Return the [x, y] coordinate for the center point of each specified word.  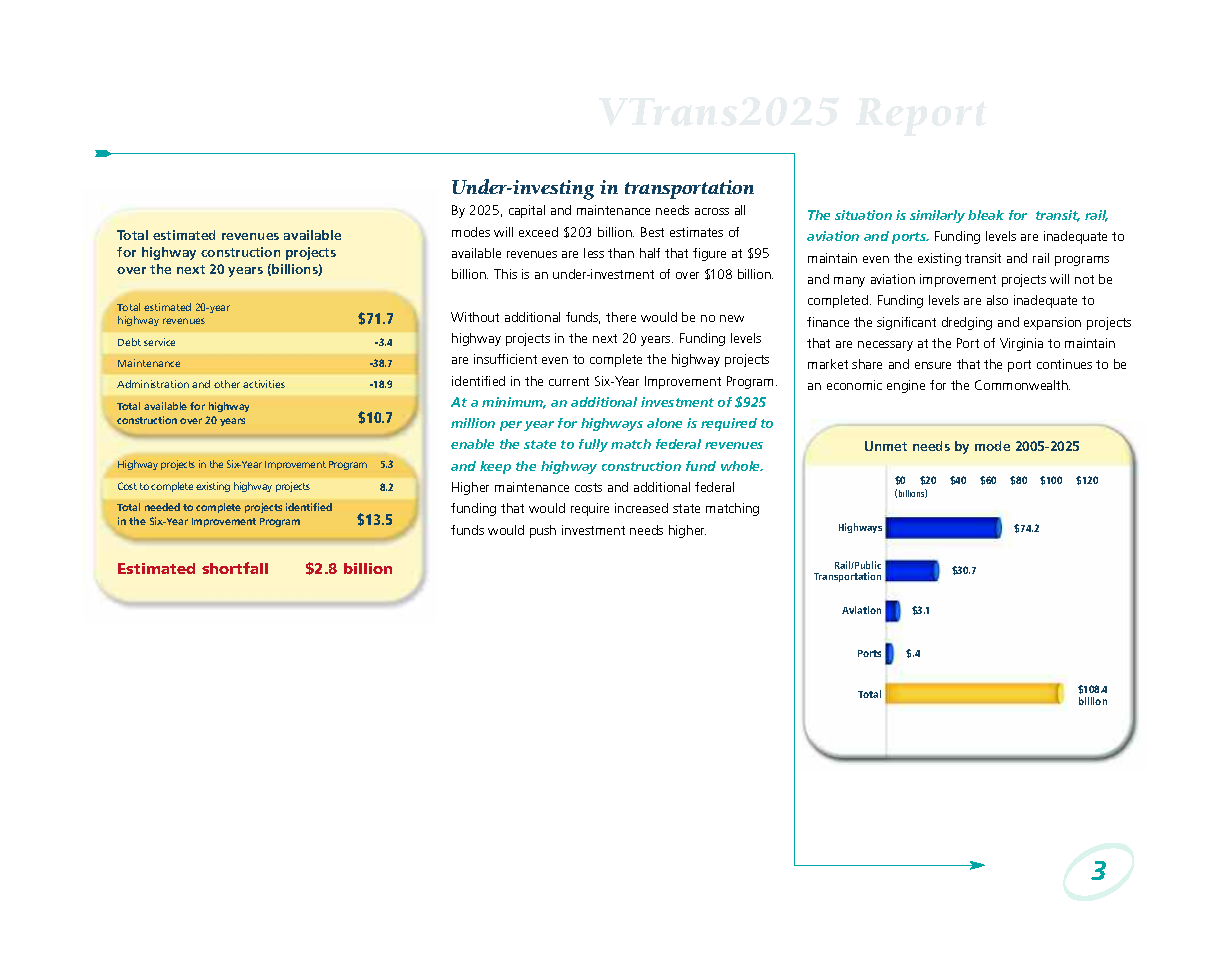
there [621, 317]
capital [527, 211]
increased [641, 508]
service [159, 342]
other [227, 384]
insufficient [505, 359]
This [505, 274]
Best [652, 232]
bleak [986, 215]
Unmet [886, 446]
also [997, 300]
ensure [933, 365]
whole [742, 466]
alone [664, 423]
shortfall [235, 568]
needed [162, 507]
